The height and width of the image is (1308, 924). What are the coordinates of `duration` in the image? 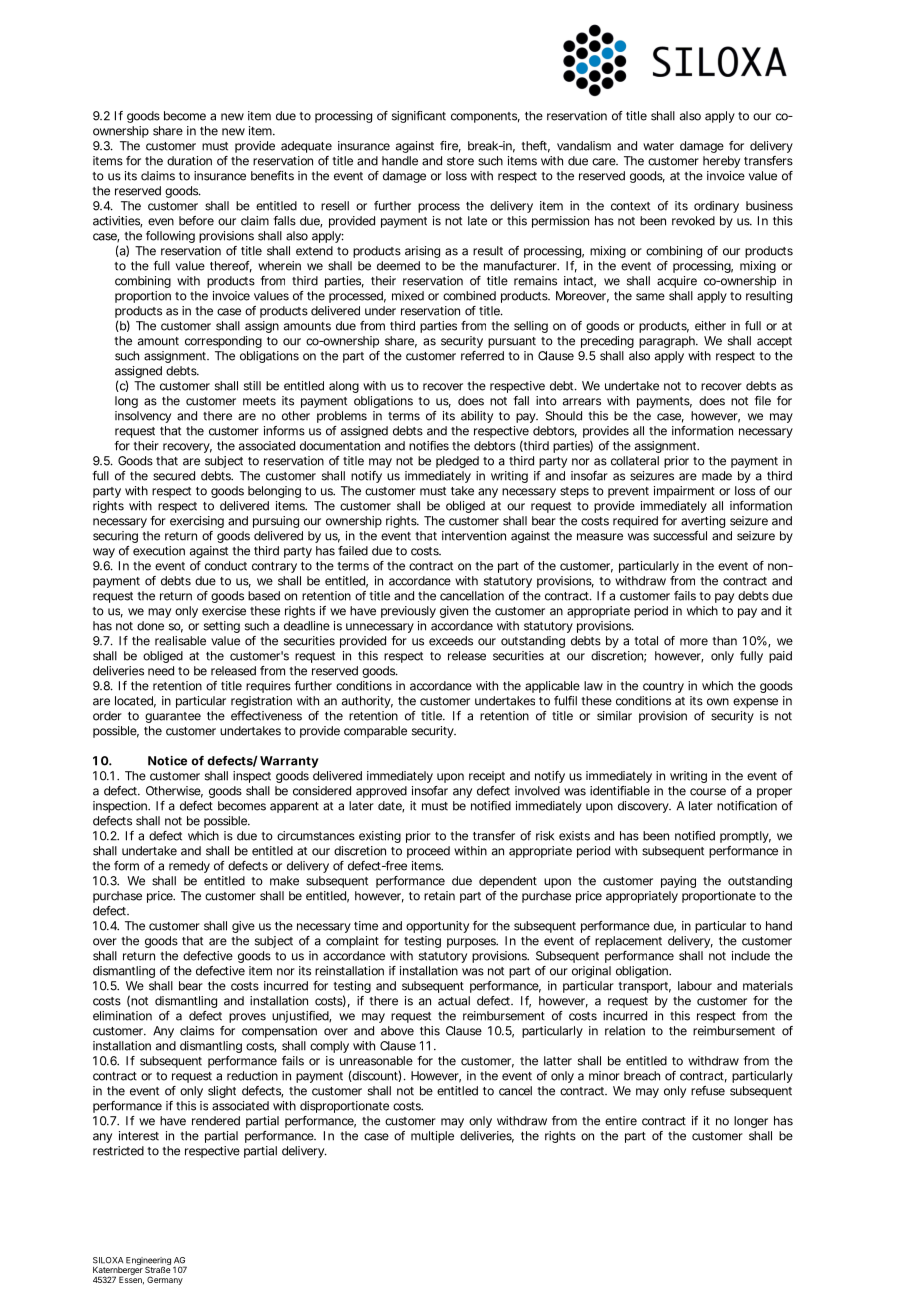 It's located at (189, 161).
